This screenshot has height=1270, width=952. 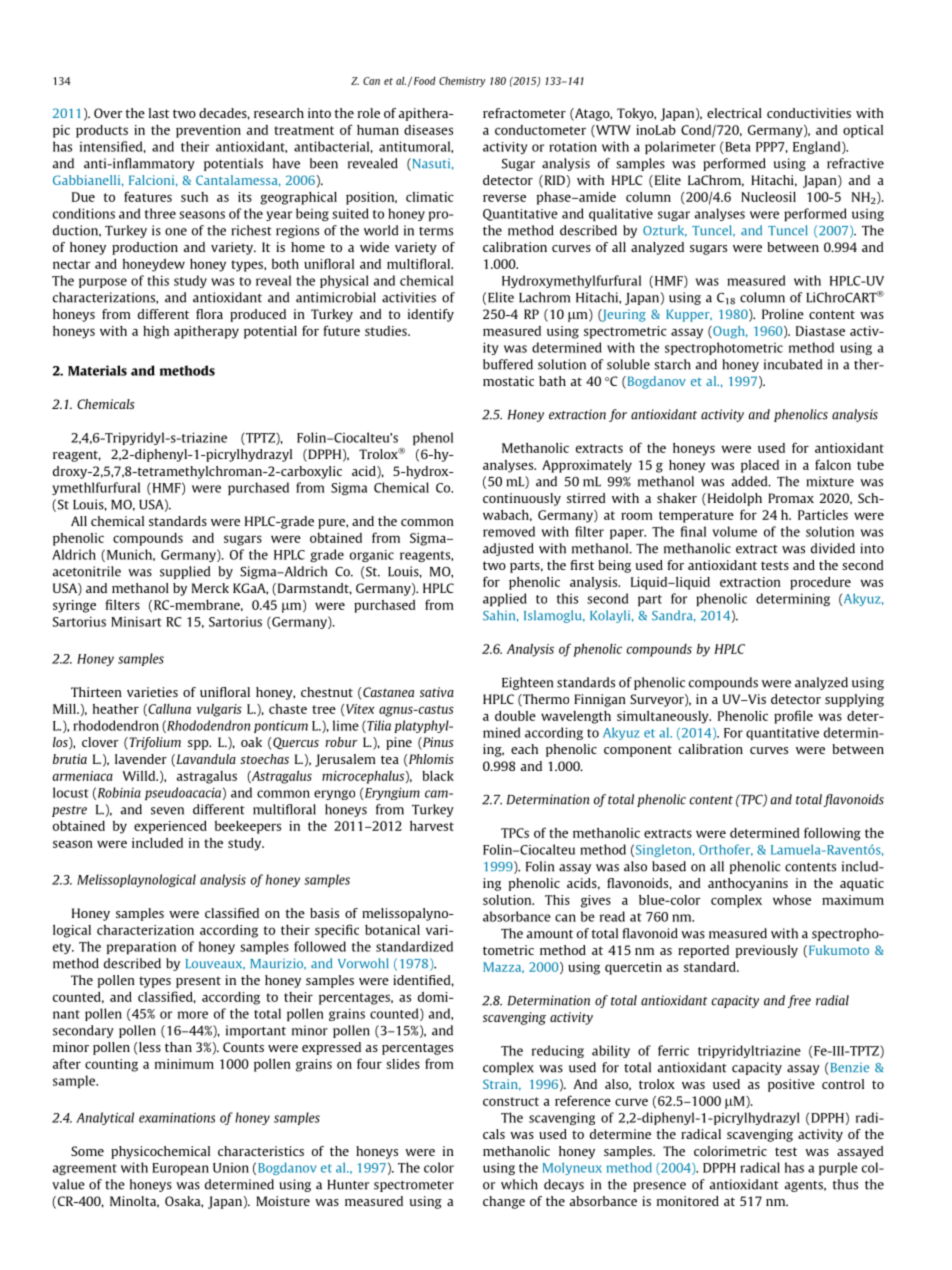 I want to click on buffered, so click(x=508, y=364).
